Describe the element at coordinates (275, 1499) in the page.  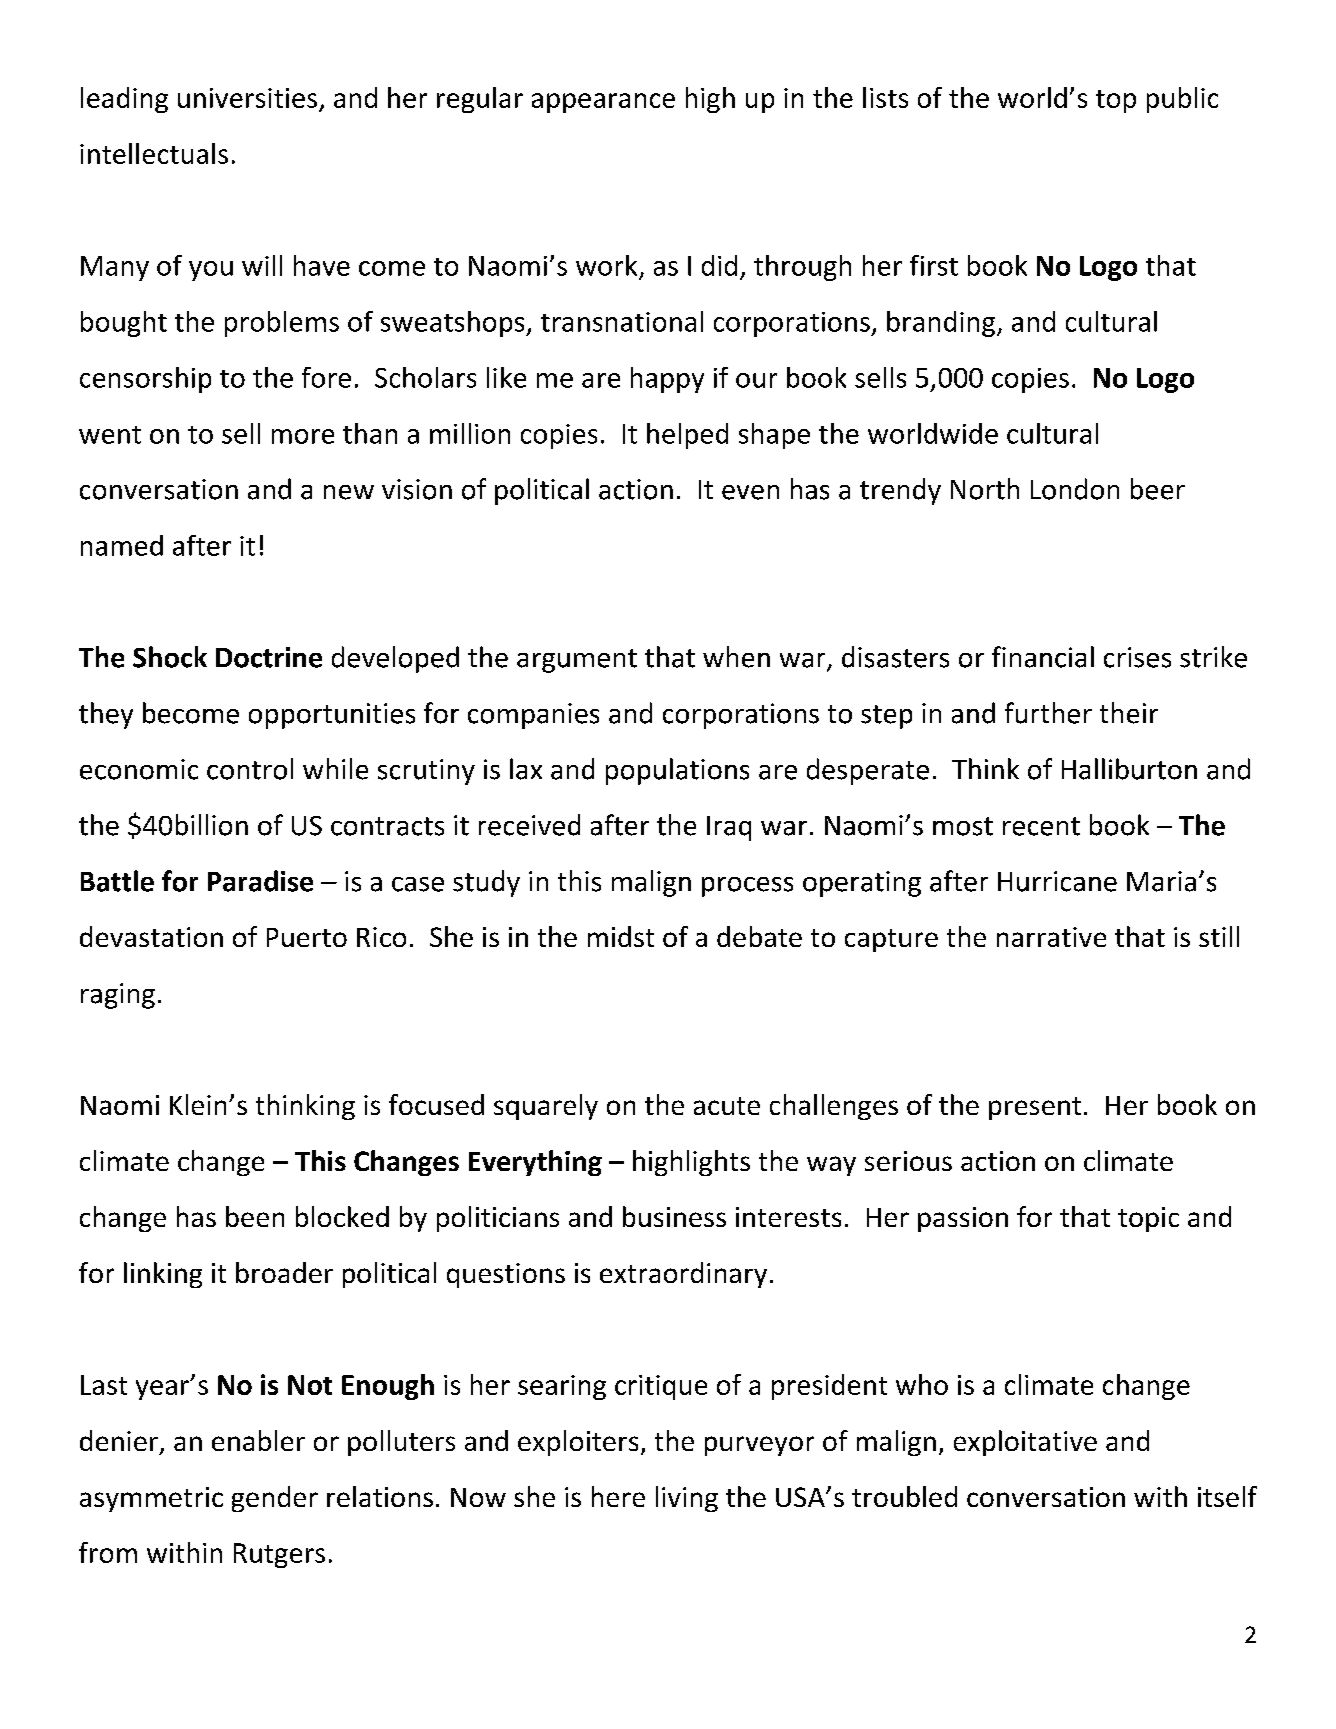
I see `gender` at that location.
